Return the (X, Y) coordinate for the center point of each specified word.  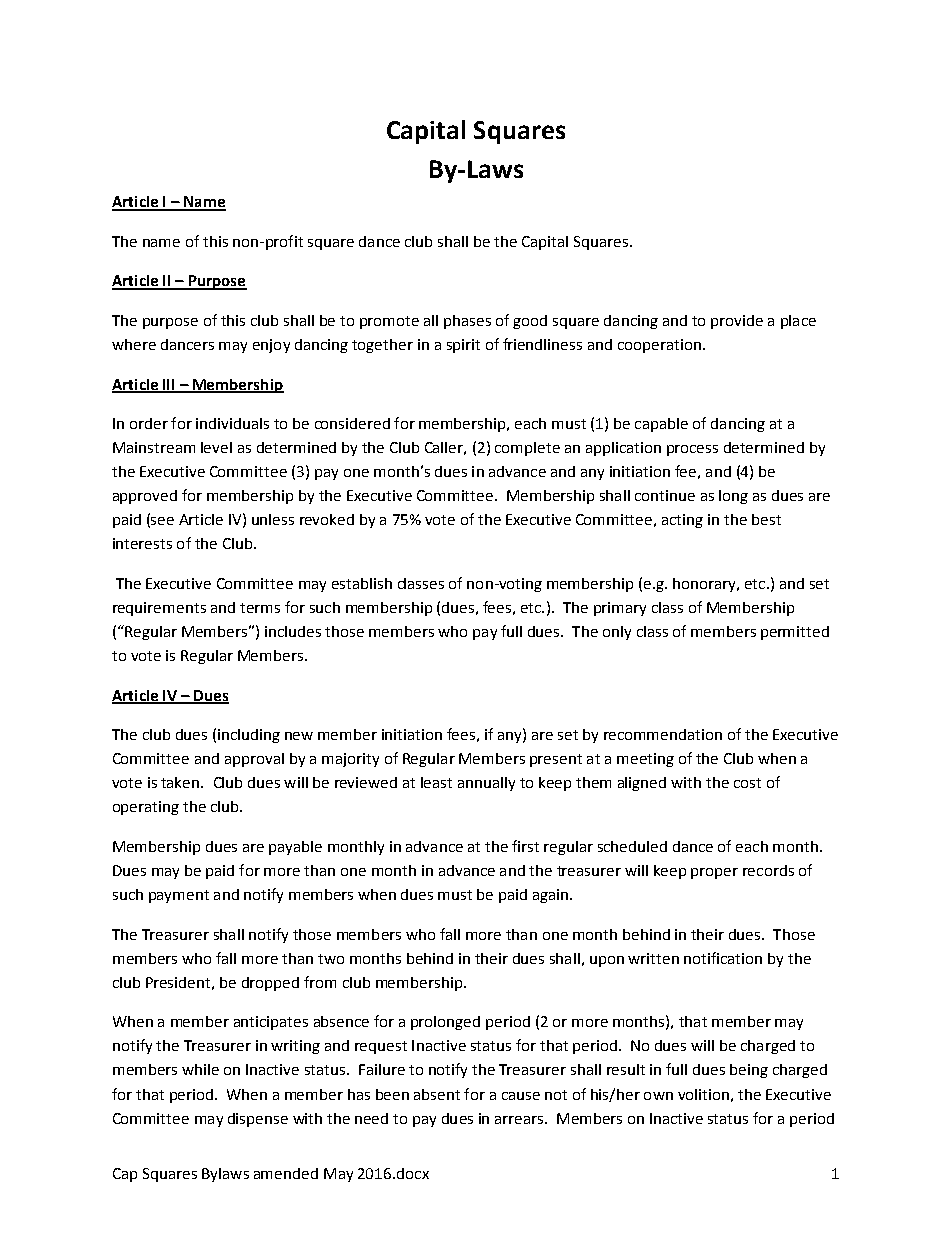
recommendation (663, 734)
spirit (463, 346)
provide (737, 322)
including (249, 736)
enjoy (271, 346)
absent (437, 1094)
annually (486, 784)
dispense (258, 1120)
